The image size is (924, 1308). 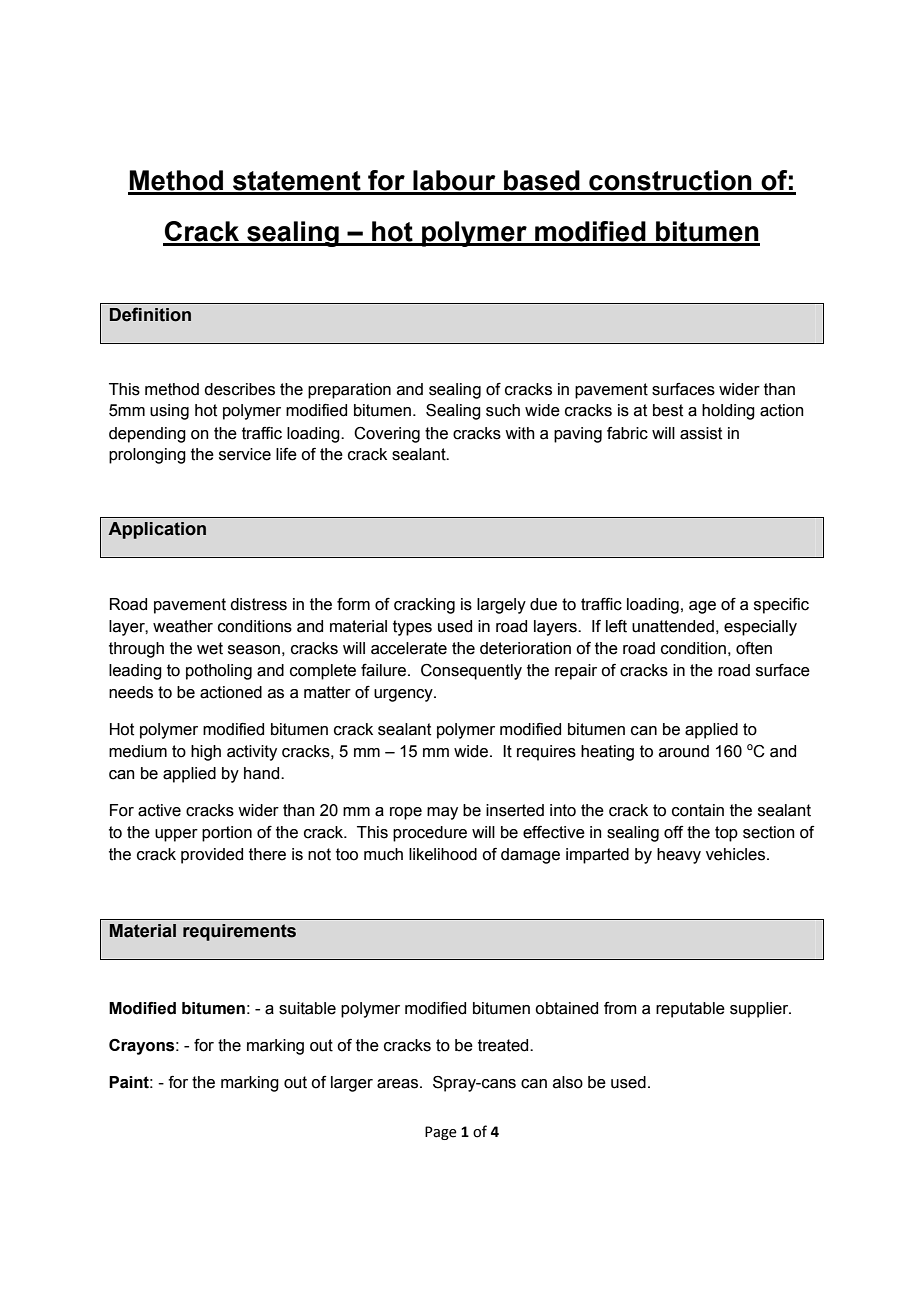 I want to click on unattended, so click(x=673, y=626).
